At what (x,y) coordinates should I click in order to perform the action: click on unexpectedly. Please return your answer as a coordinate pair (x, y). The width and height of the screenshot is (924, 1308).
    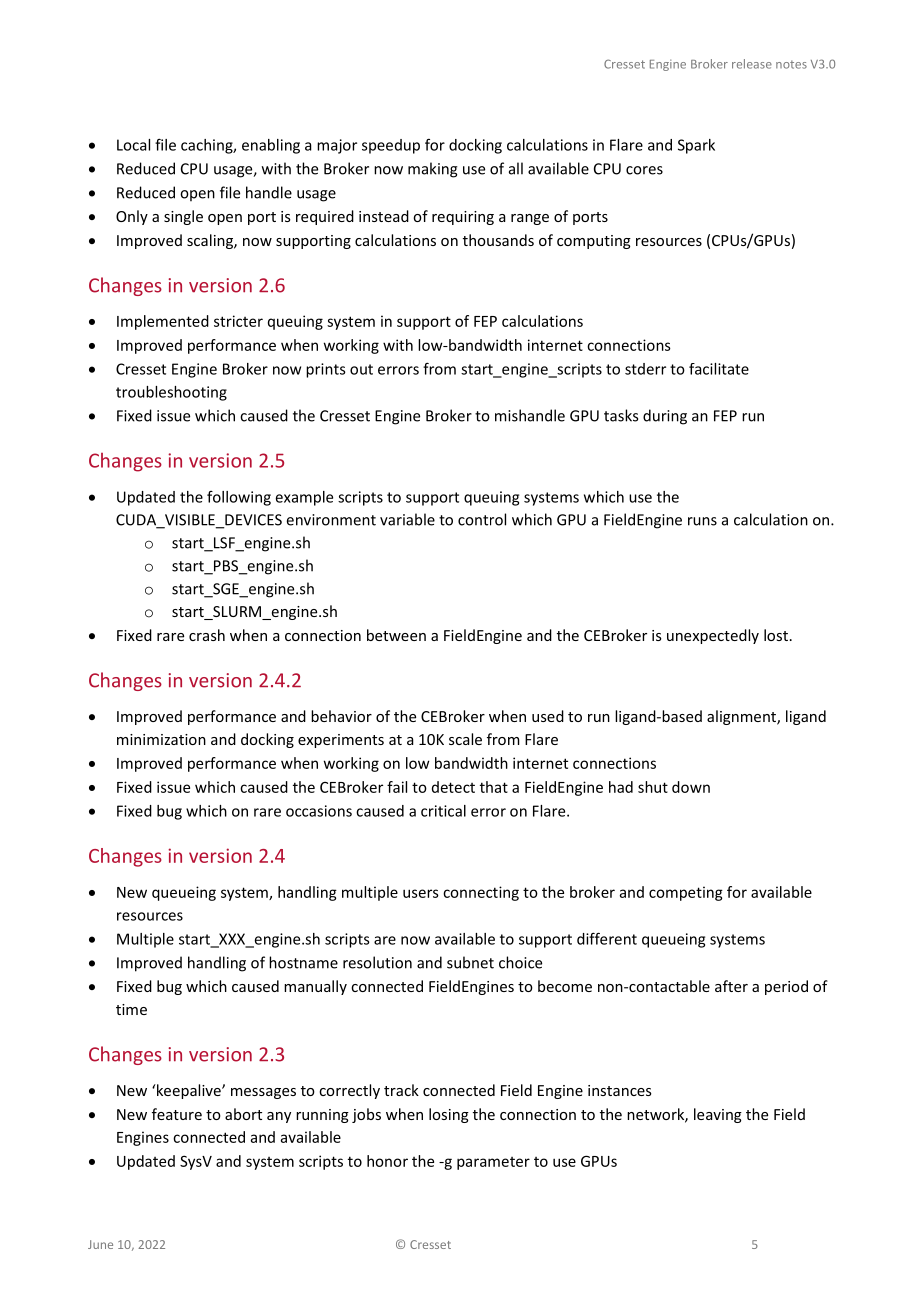
    Looking at the image, I should click on (713, 636).
